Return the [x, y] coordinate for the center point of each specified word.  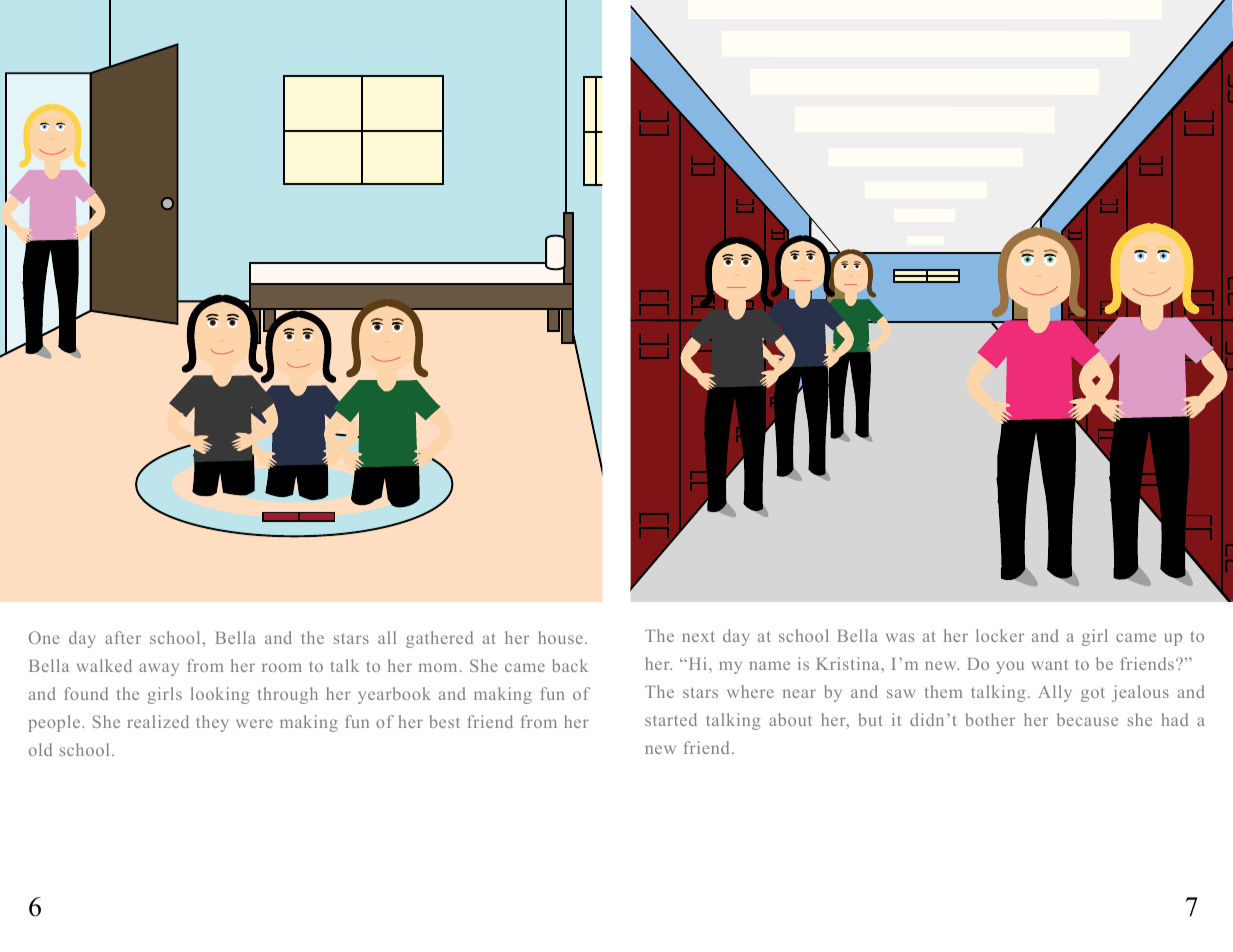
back [570, 665]
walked [104, 665]
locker [1000, 635]
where [750, 691]
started [671, 719]
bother [990, 719]
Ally [1055, 693]
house [560, 637]
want [1050, 664]
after [123, 637]
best [445, 721]
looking [220, 695]
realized [158, 721]
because [1087, 719]
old [40, 749]
